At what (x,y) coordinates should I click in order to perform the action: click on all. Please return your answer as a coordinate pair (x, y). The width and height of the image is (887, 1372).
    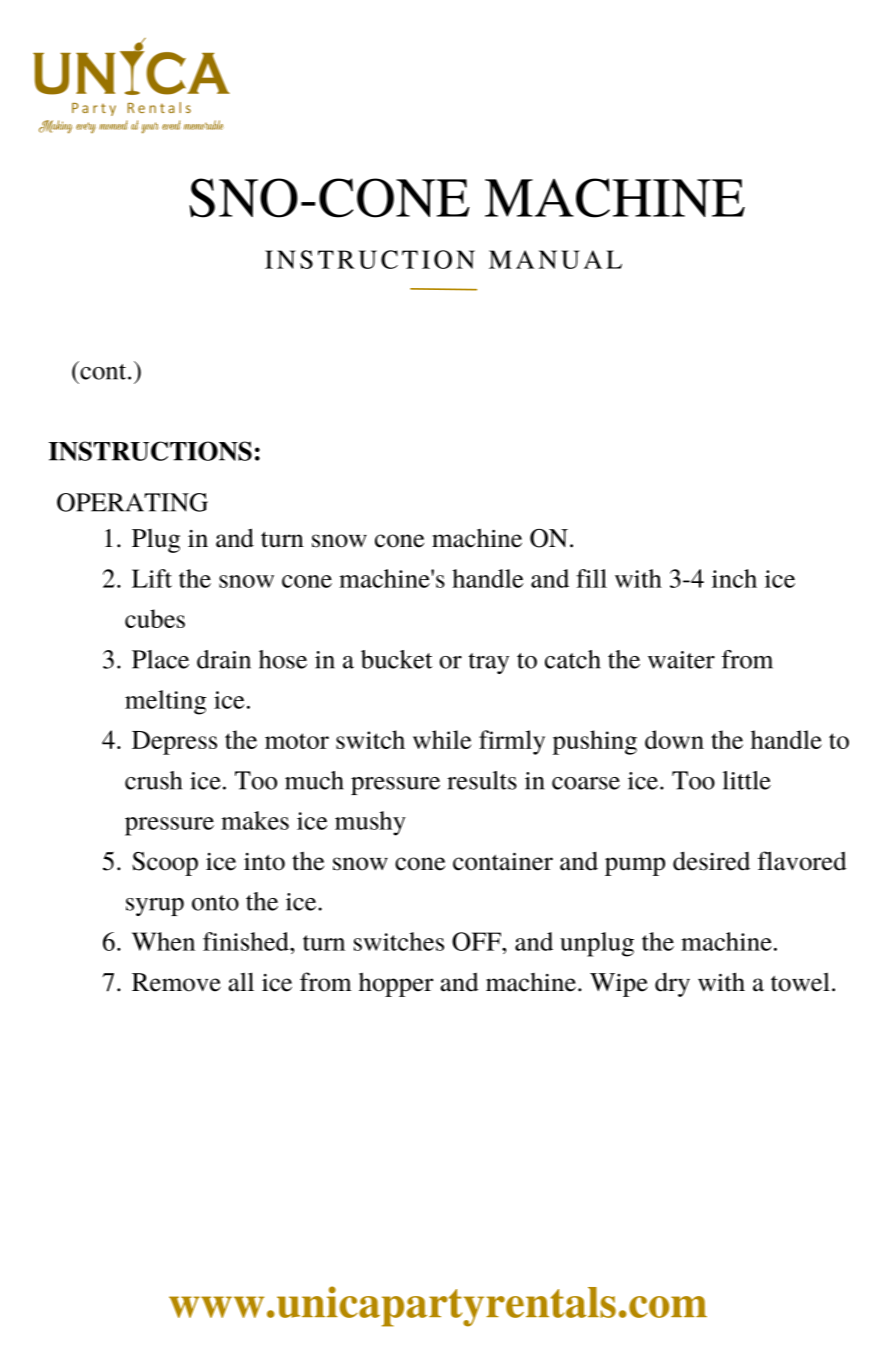
    Looking at the image, I should click on (241, 982).
